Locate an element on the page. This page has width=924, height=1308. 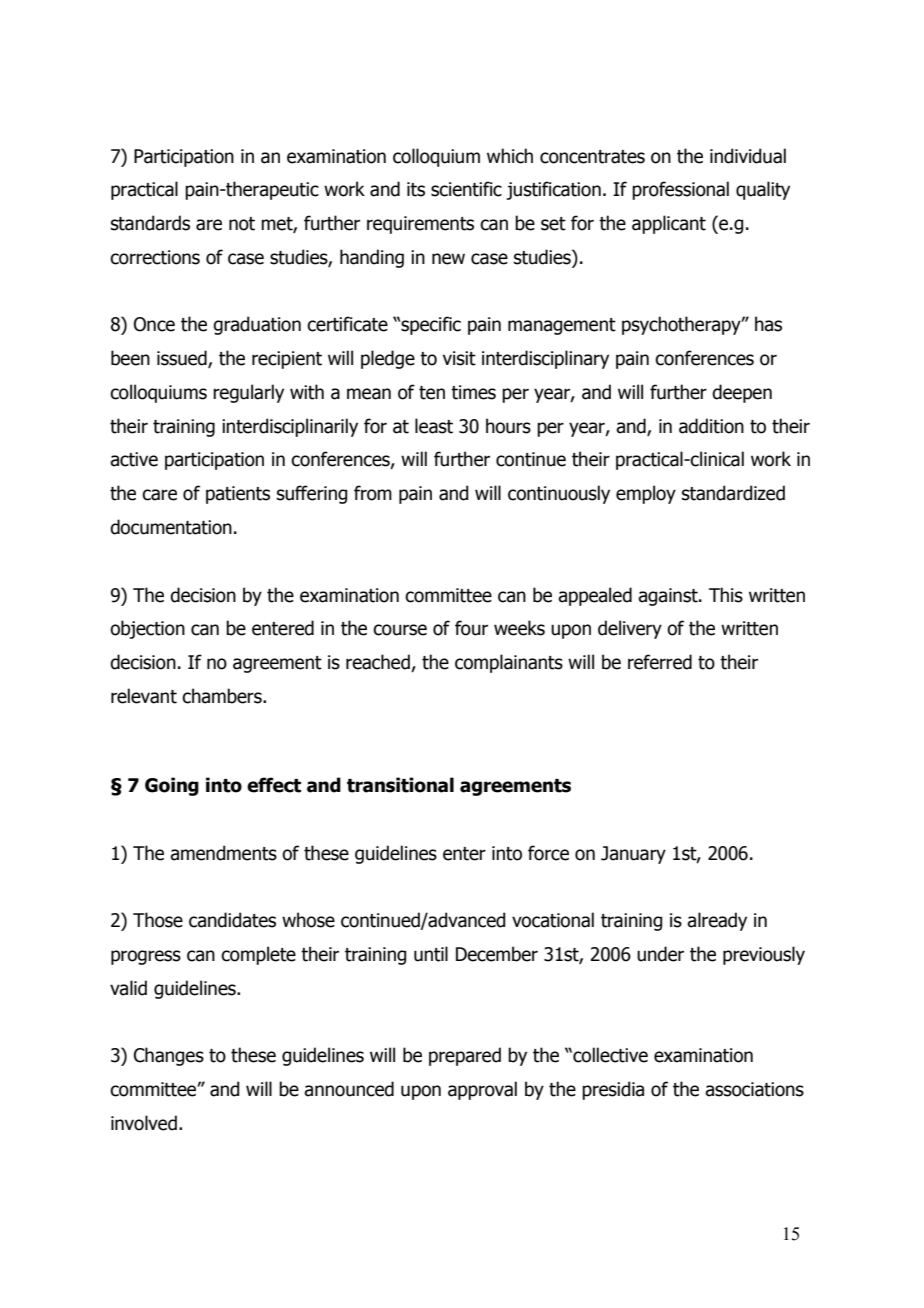
associations is located at coordinates (754, 1089).
